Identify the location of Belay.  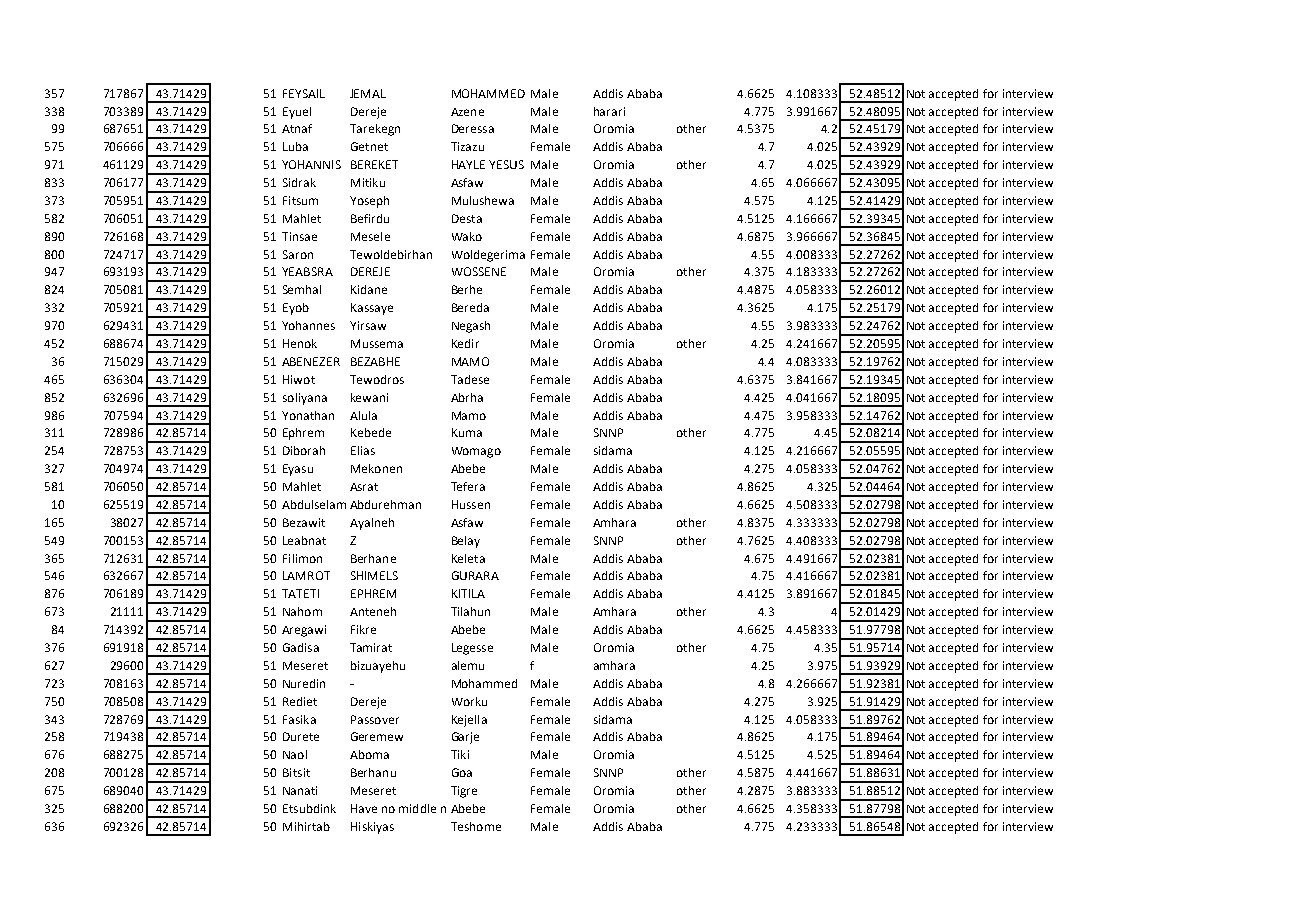
(466, 542).
